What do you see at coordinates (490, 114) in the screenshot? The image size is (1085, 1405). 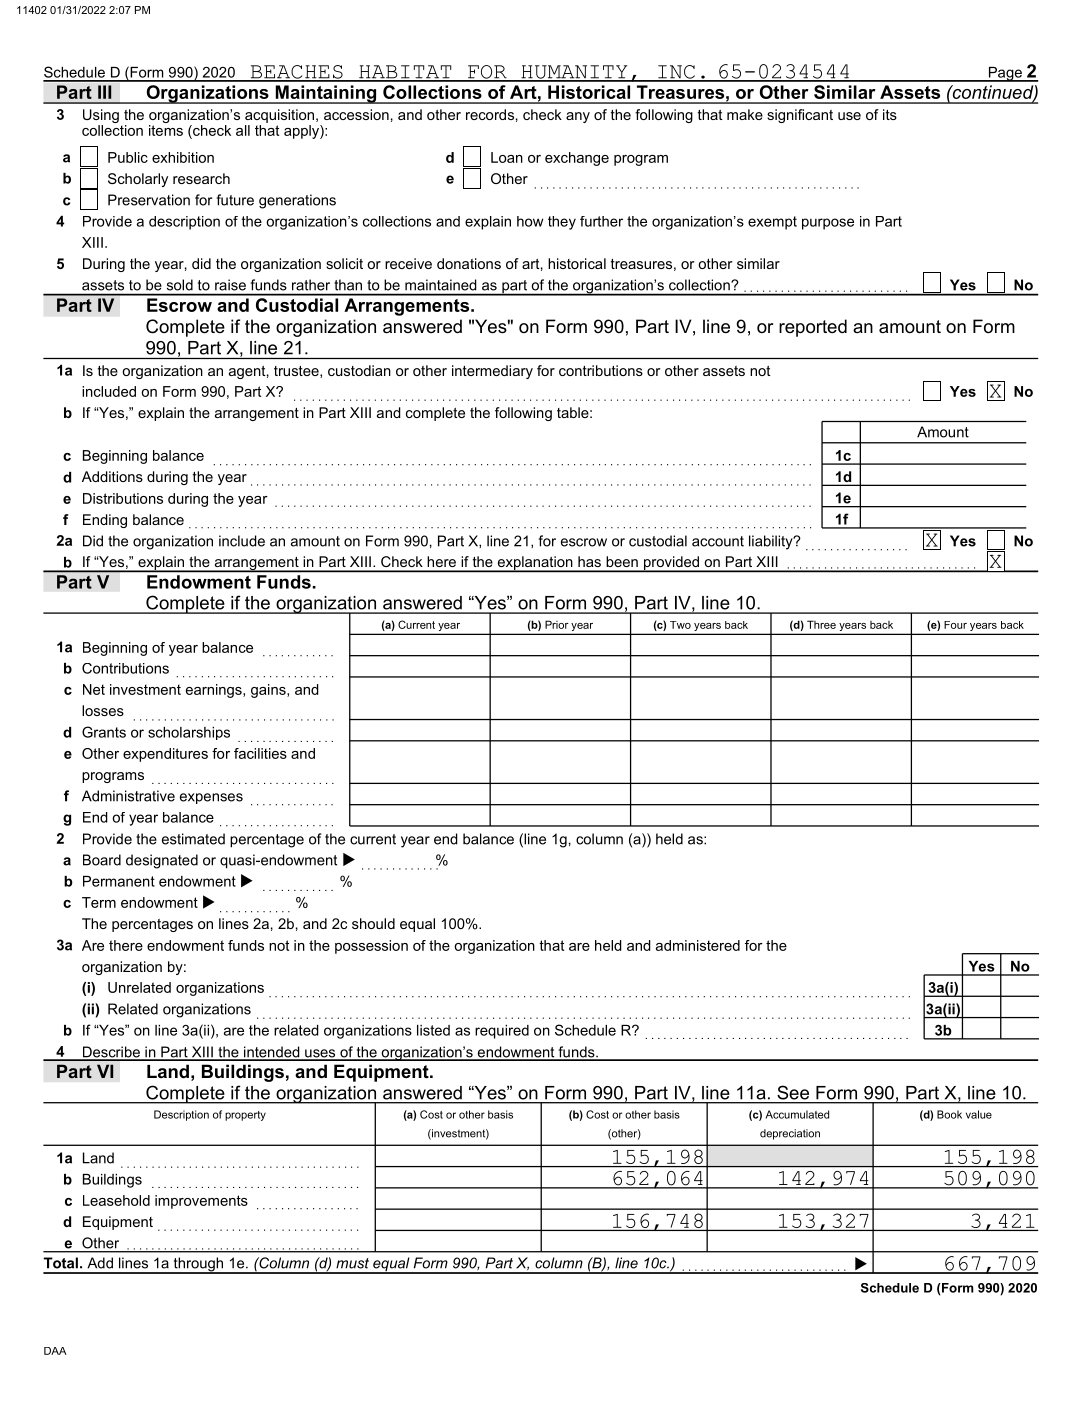 I see `records` at bounding box center [490, 114].
